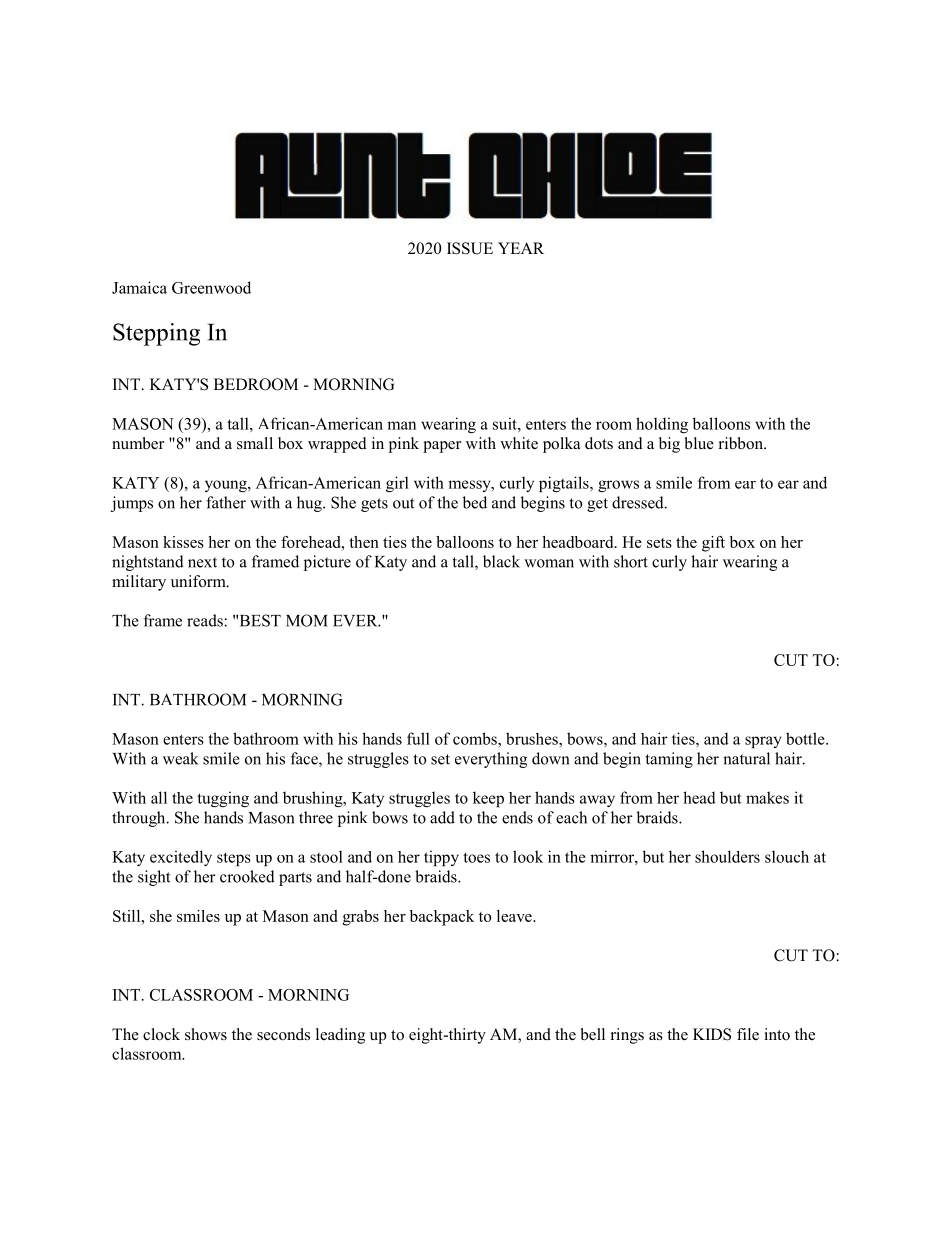 Image resolution: width=952 pixels, height=1233 pixels. I want to click on small, so click(255, 443).
